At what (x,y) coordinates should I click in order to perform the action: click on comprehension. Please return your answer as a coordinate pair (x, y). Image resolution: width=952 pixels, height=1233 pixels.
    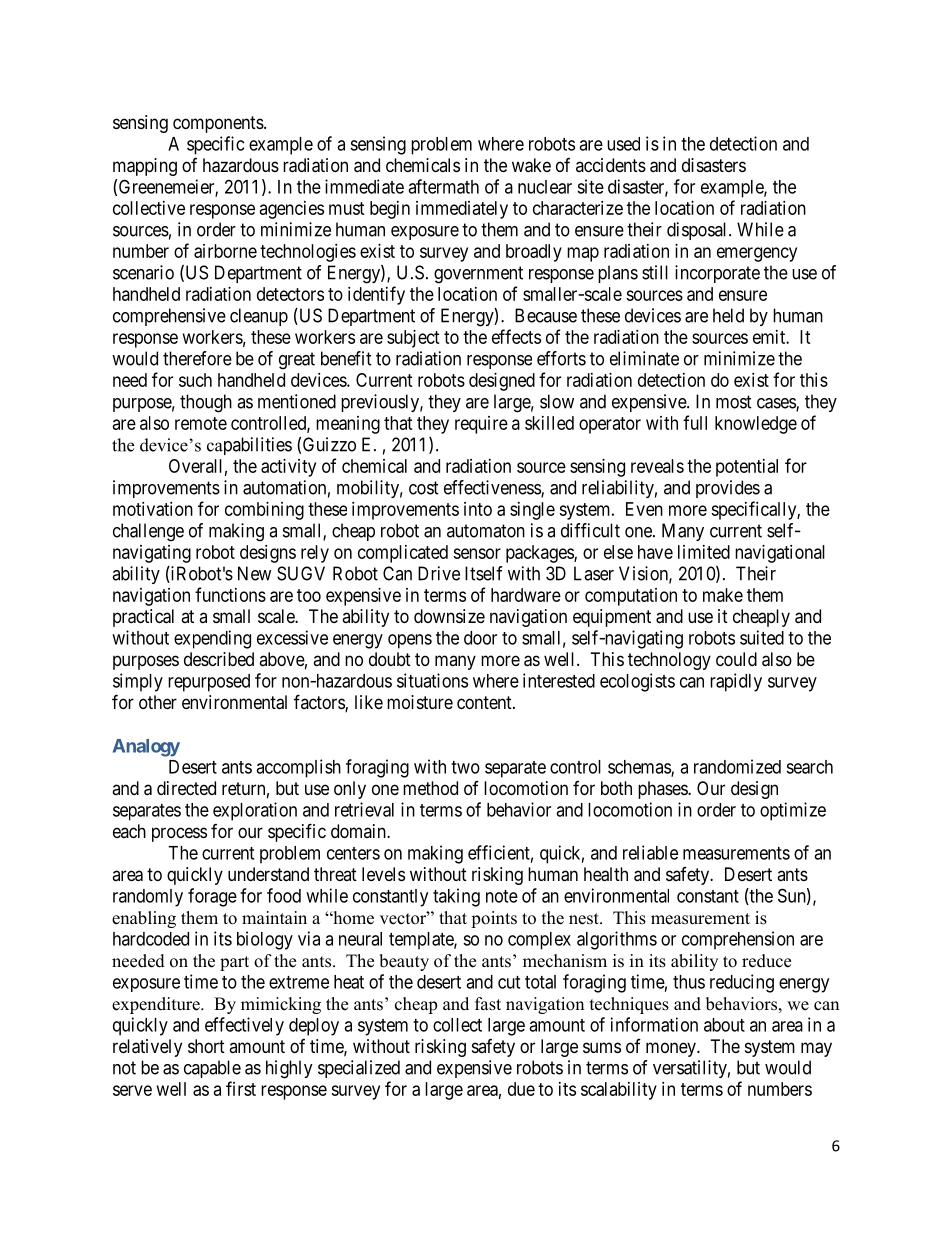
    Looking at the image, I should click on (738, 940).
